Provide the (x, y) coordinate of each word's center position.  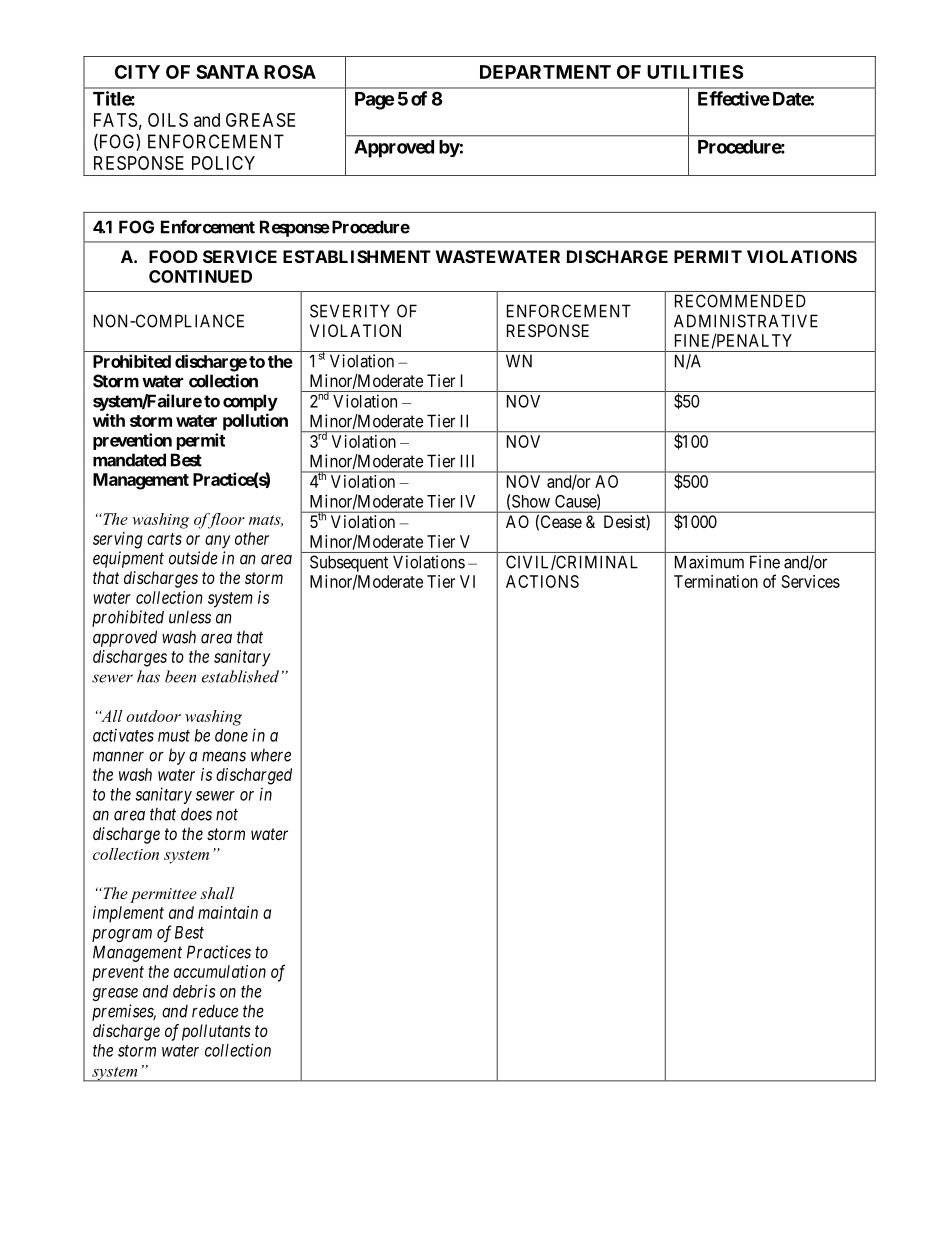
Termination (716, 581)
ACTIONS (542, 581)
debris (194, 991)
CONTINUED (200, 276)
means (224, 756)
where (271, 755)
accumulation (220, 971)
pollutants (216, 1032)
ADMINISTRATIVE (746, 321)
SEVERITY (350, 311)
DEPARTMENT (545, 72)
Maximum (709, 562)
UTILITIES (695, 72)
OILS (168, 120)
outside (193, 558)
